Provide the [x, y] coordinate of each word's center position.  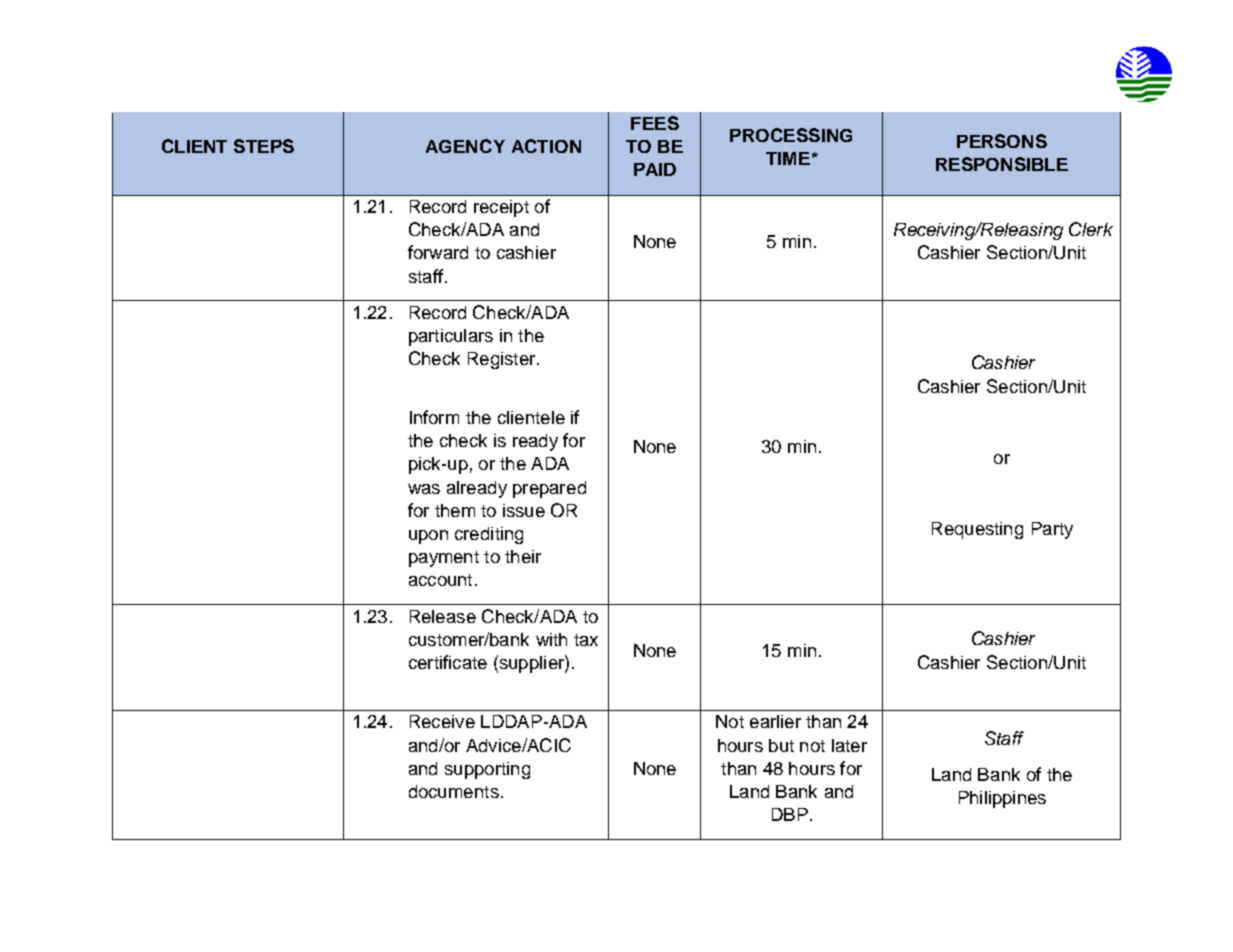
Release [443, 616]
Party [1052, 530]
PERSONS [1002, 141]
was [424, 489]
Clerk [1091, 229]
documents [454, 791]
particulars [451, 337]
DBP [790, 814]
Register [501, 360]
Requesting [977, 530]
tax [586, 640]
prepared [549, 489]
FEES [655, 123]
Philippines [1002, 799]
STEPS [264, 146]
